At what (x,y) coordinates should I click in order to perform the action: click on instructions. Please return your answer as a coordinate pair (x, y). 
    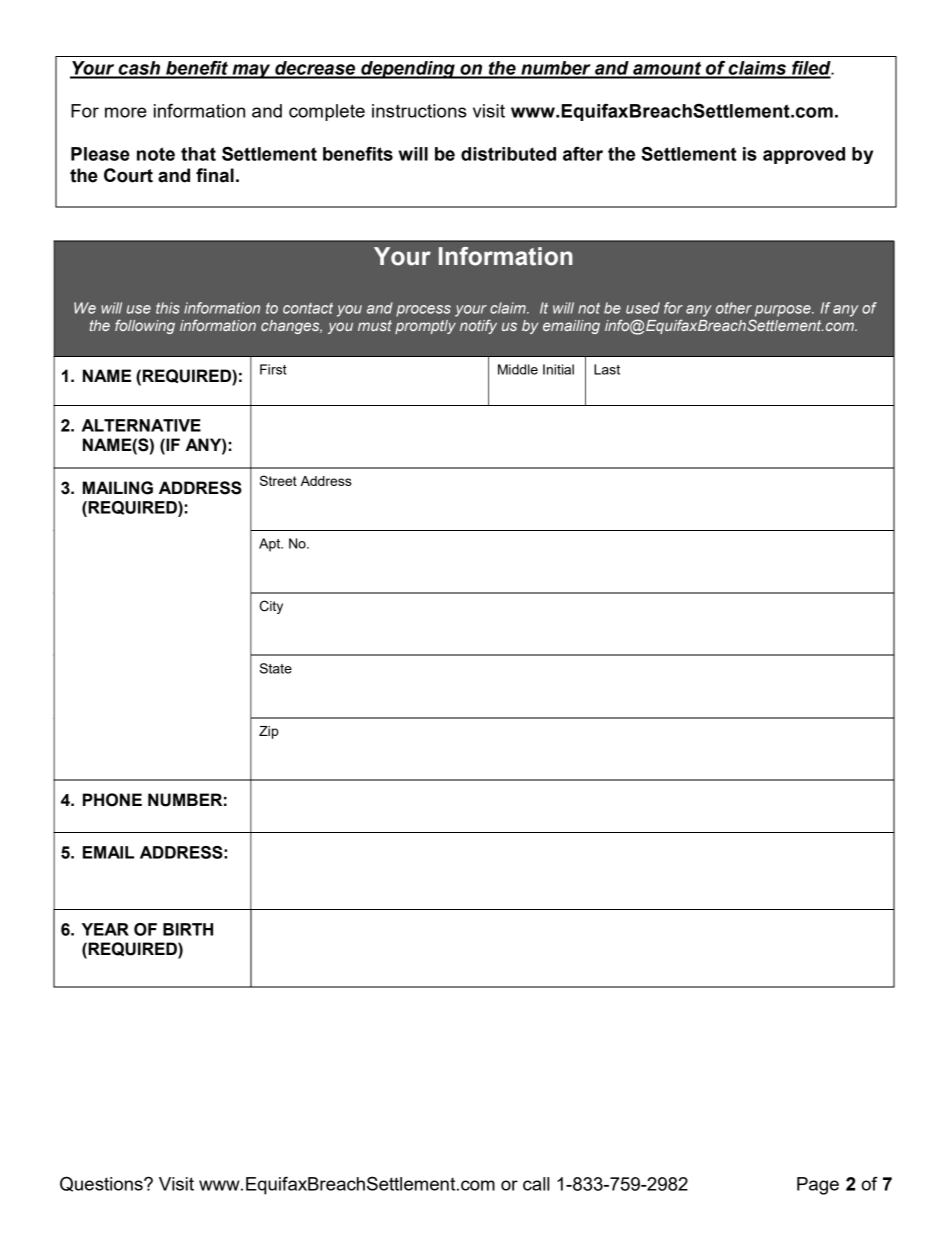
    Looking at the image, I should click on (419, 111).
